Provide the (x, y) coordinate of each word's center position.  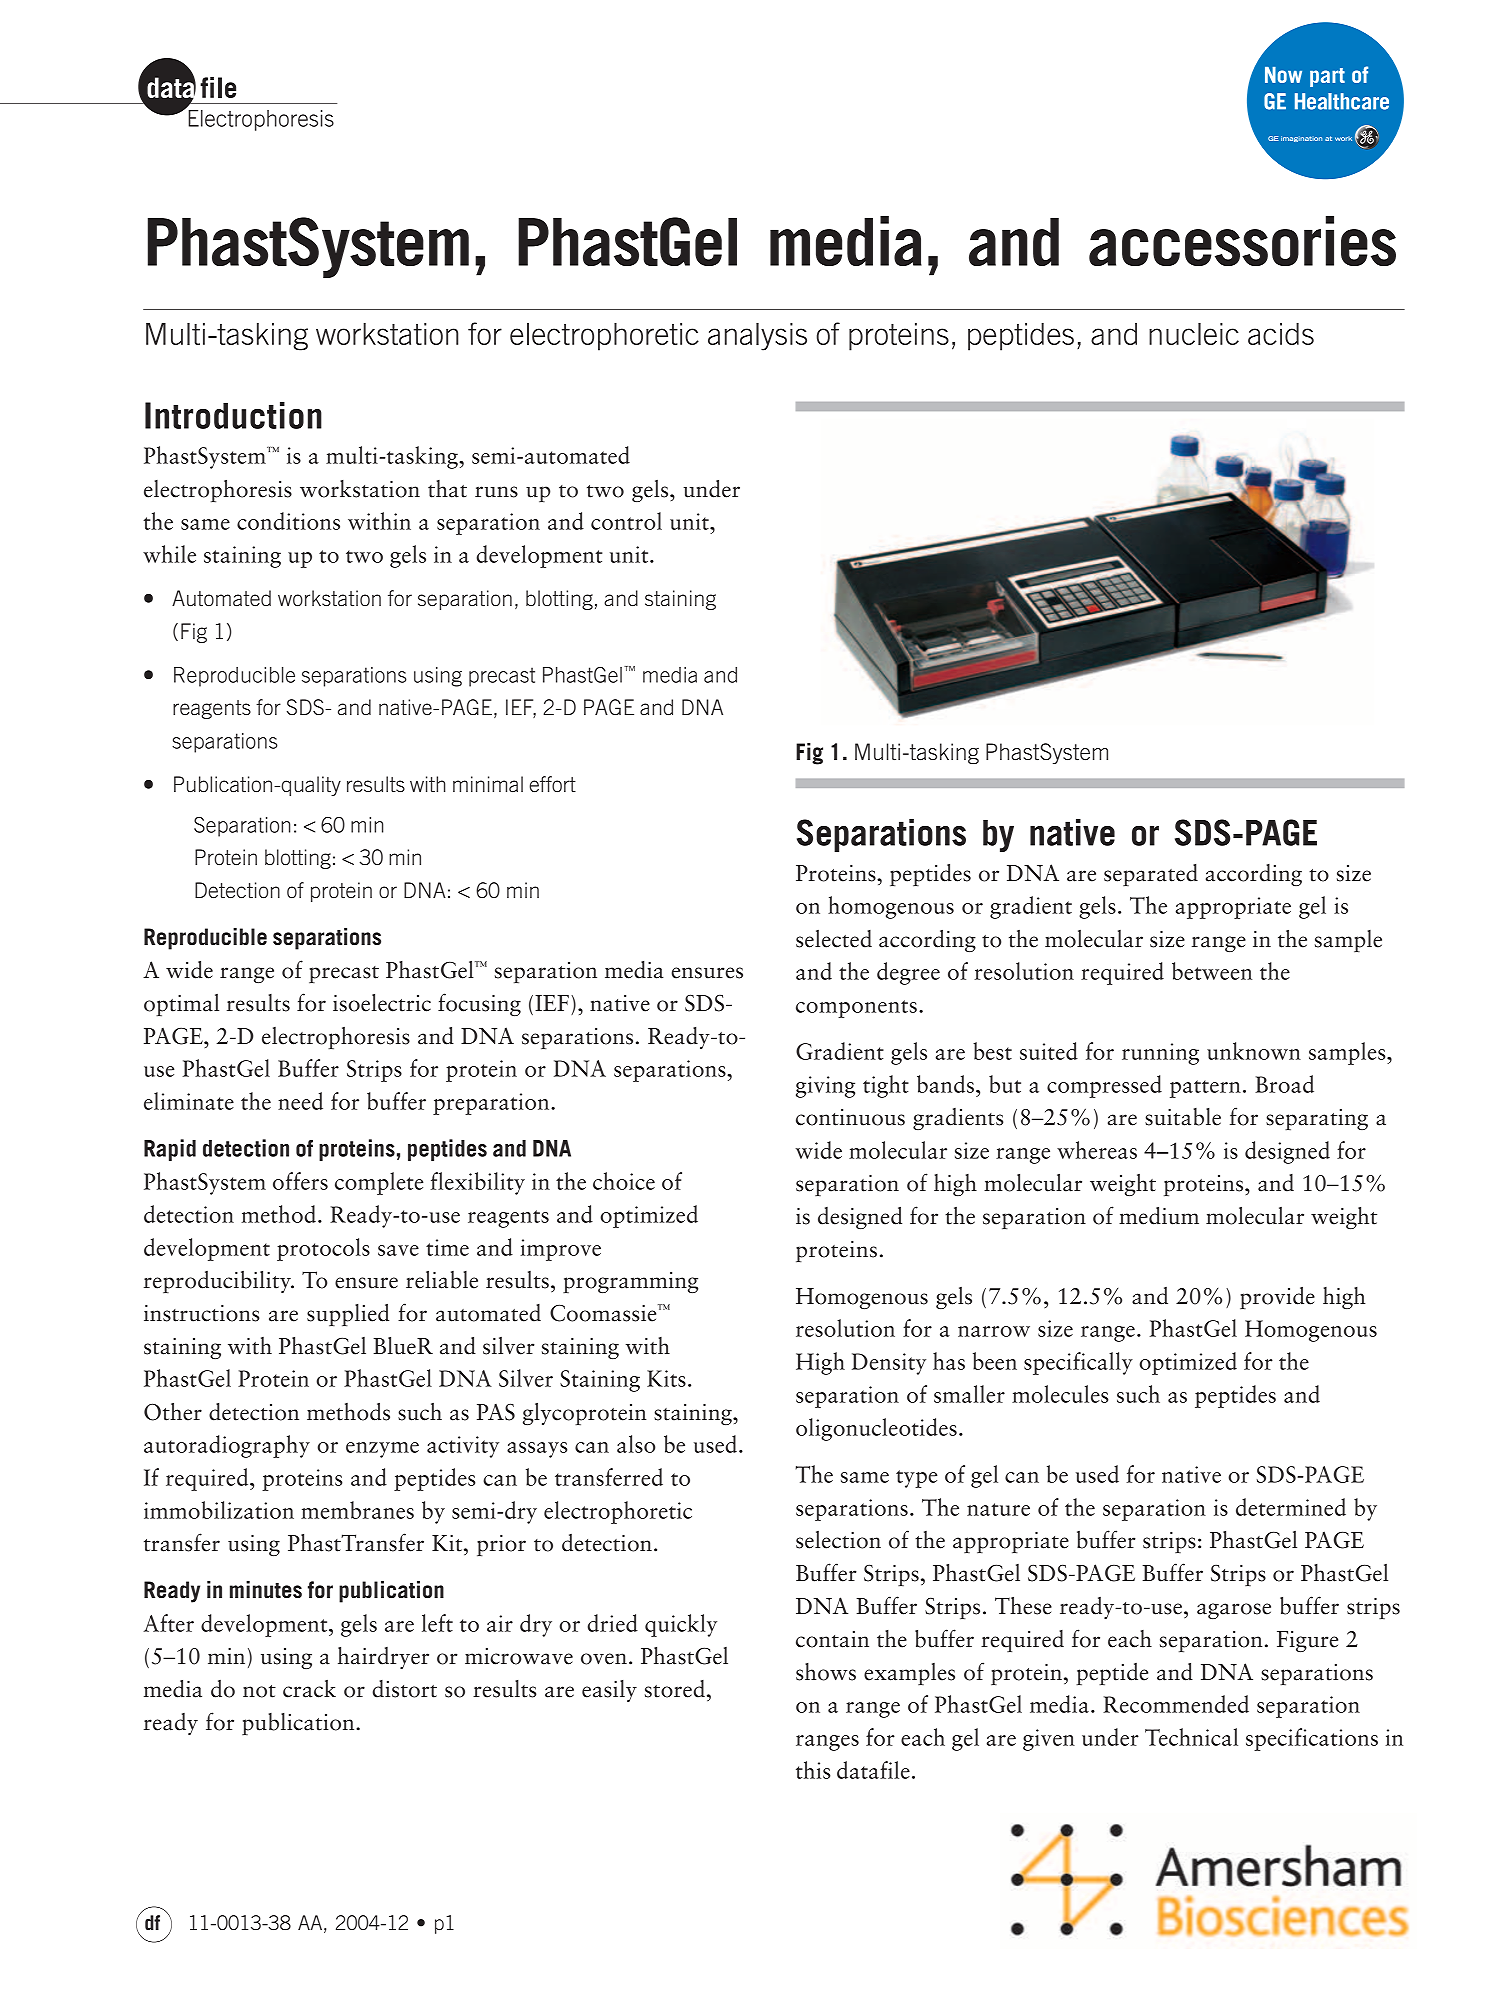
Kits (666, 1378)
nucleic (1194, 334)
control (626, 521)
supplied (348, 1315)
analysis (757, 337)
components (856, 1009)
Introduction (233, 415)
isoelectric (382, 1003)
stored (675, 1689)
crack (309, 1689)
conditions (288, 521)
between (1212, 971)
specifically (1078, 1363)
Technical (1191, 1737)
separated (1151, 875)
